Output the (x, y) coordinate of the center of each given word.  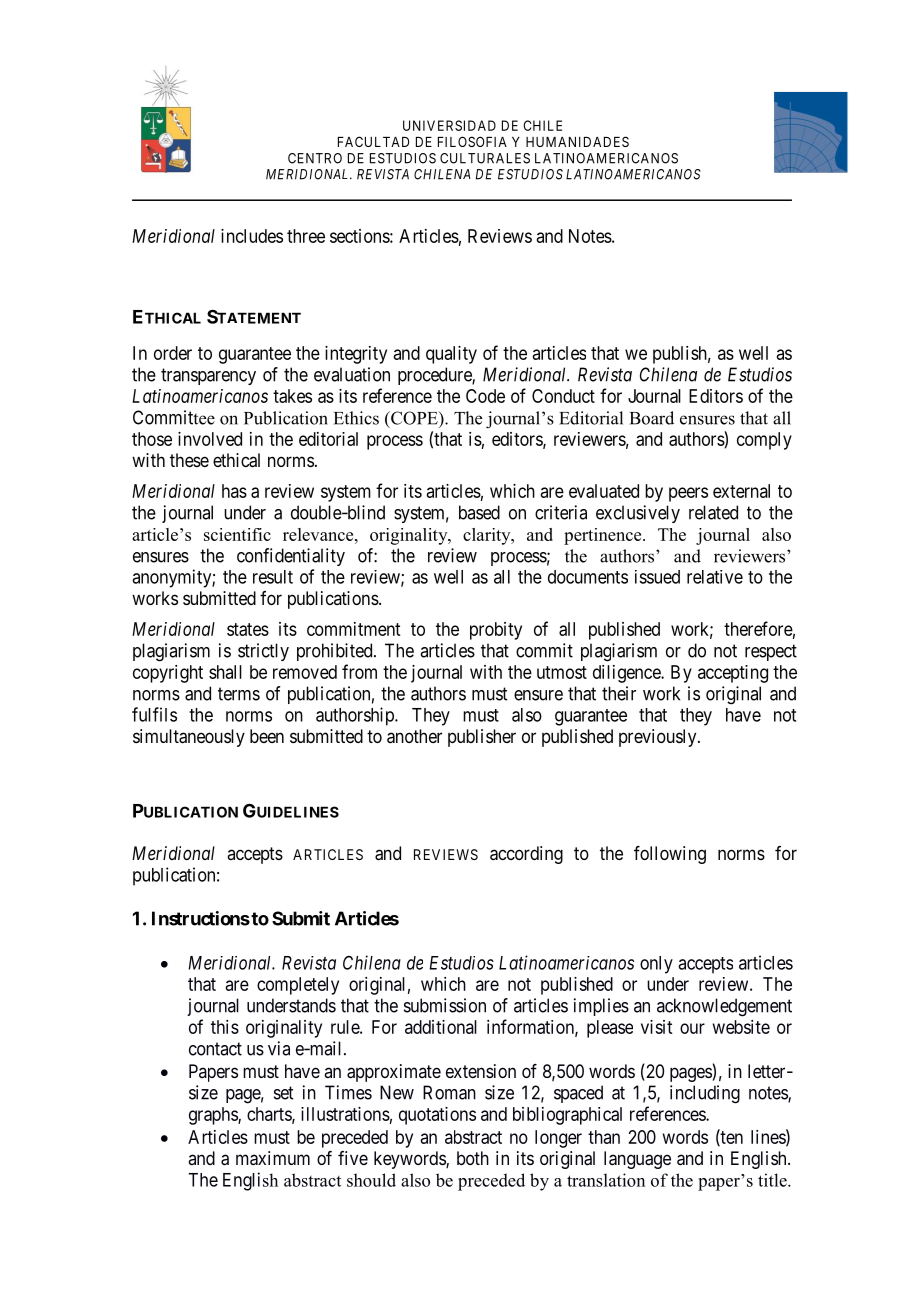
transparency (208, 376)
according (526, 855)
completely (298, 986)
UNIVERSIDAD (449, 125)
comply (764, 441)
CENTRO (315, 158)
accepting (733, 674)
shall (225, 672)
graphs (214, 1116)
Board (652, 418)
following (670, 855)
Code (485, 396)
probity (496, 631)
